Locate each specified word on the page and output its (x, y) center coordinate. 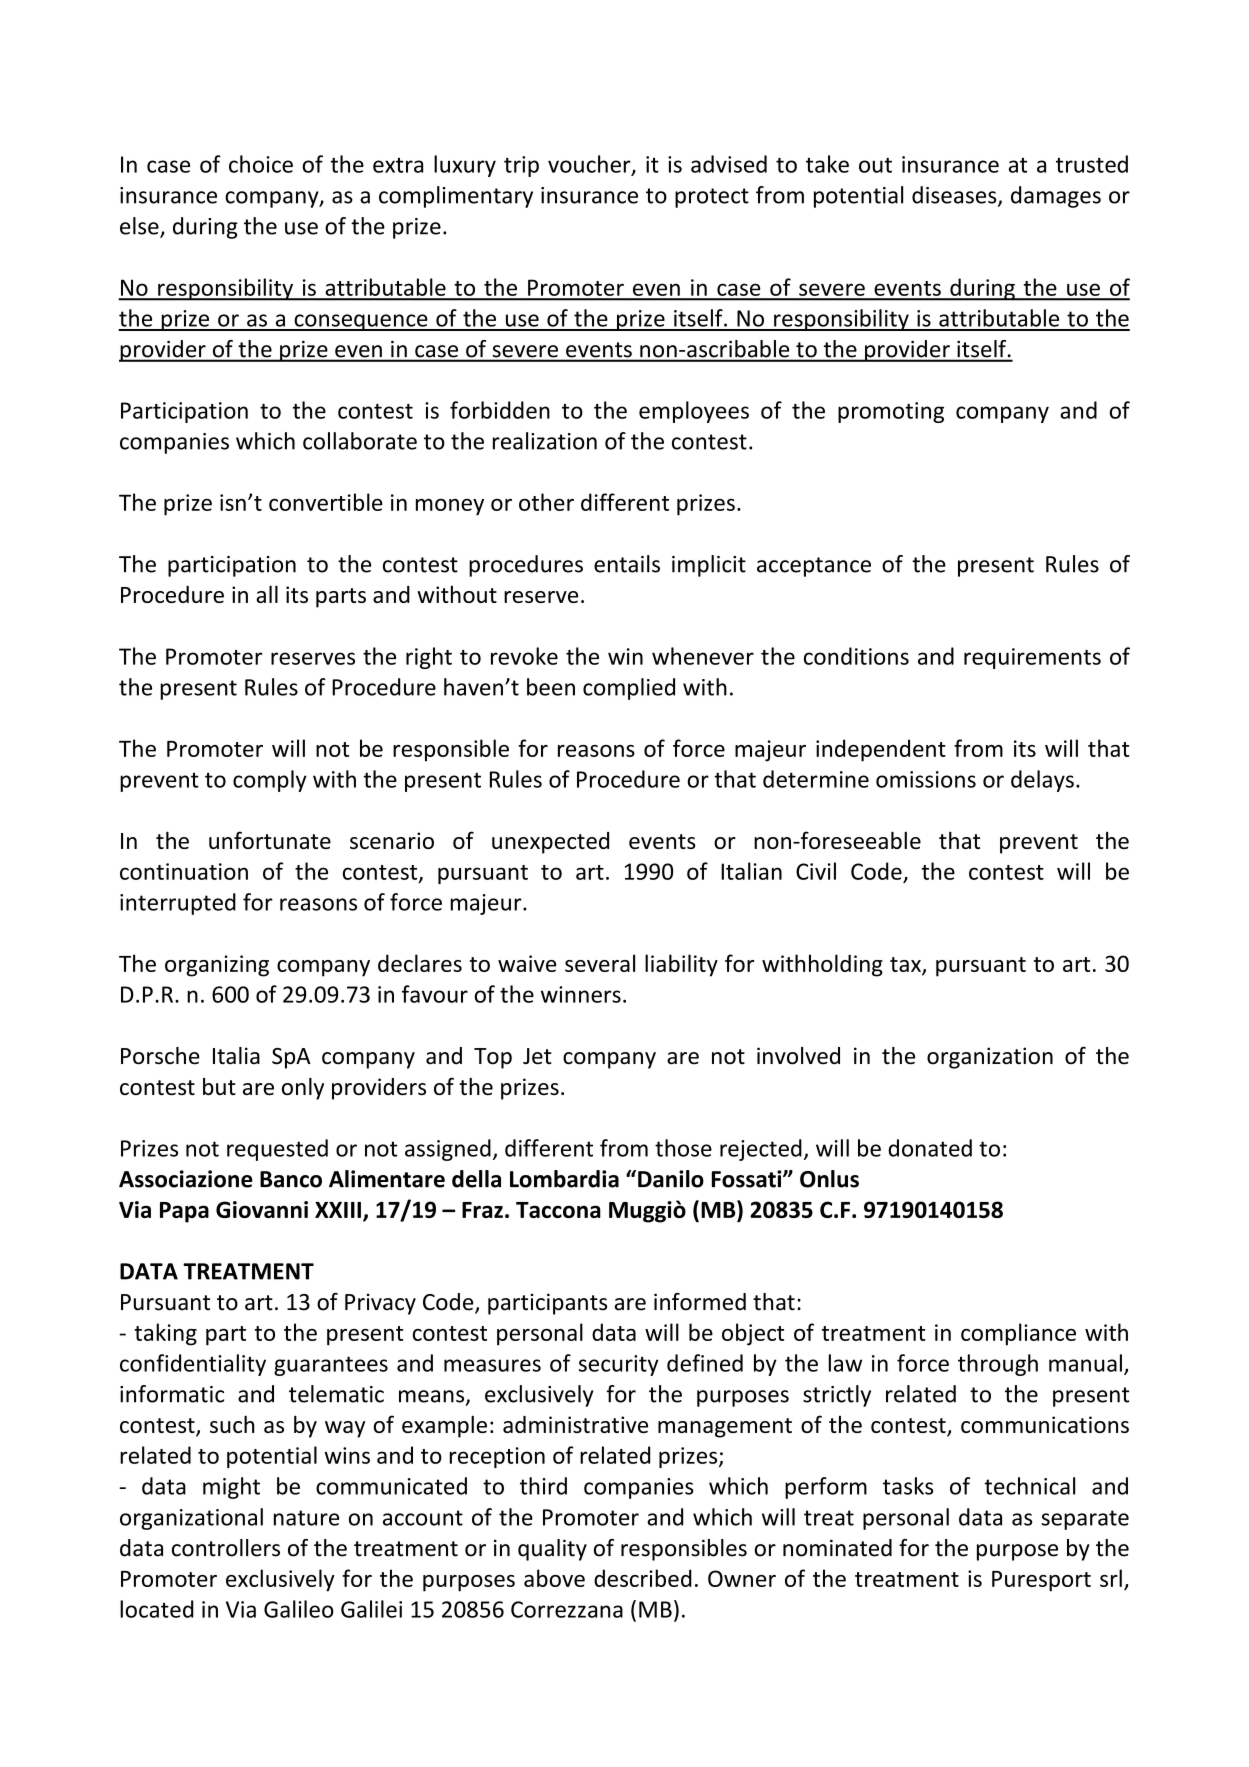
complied (629, 689)
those (683, 1148)
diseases (955, 196)
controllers (226, 1548)
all (267, 594)
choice (261, 164)
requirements (1032, 658)
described (643, 1578)
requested (277, 1150)
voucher (590, 165)
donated (930, 1148)
